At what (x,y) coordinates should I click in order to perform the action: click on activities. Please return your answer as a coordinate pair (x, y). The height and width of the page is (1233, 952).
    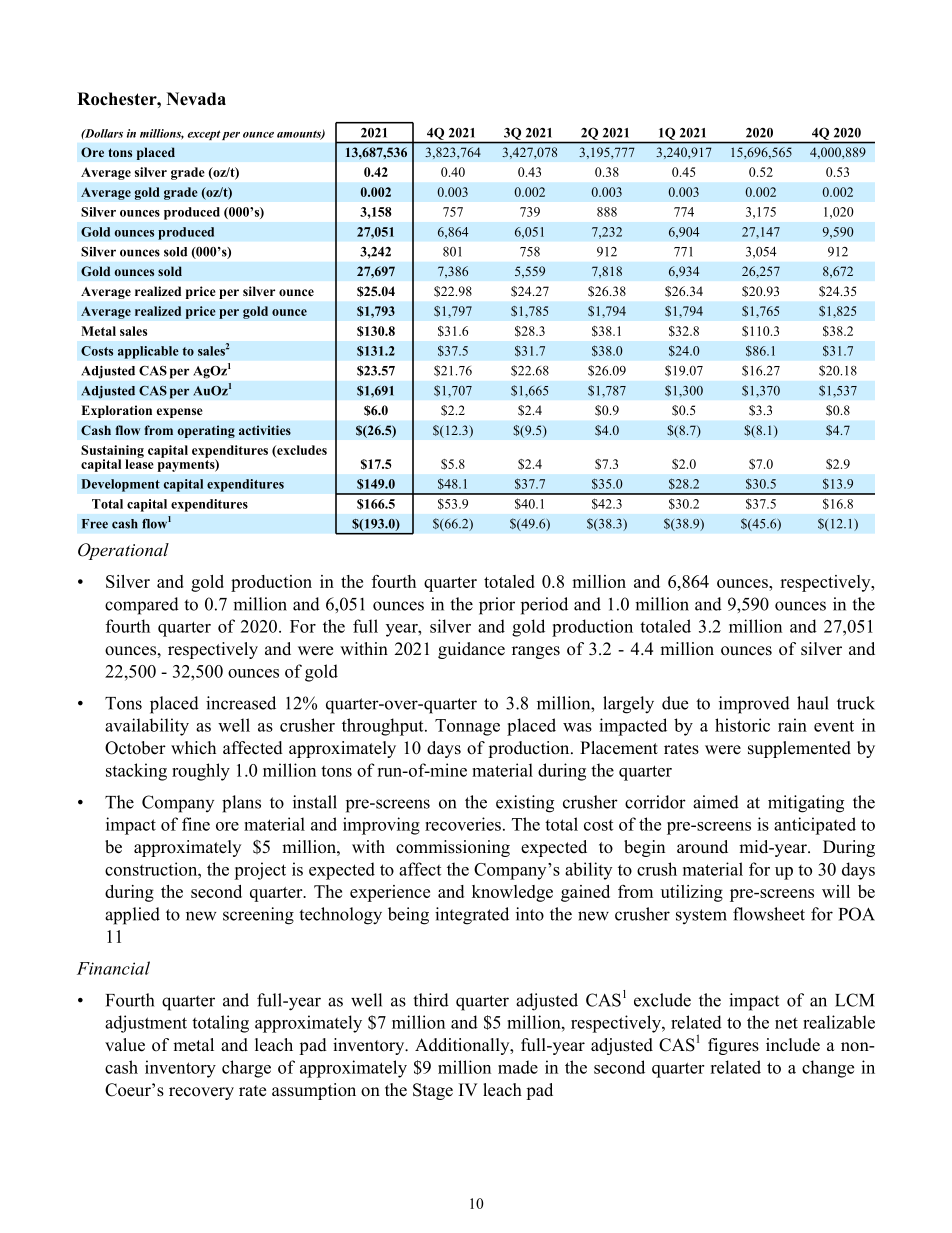
    Looking at the image, I should click on (265, 430).
